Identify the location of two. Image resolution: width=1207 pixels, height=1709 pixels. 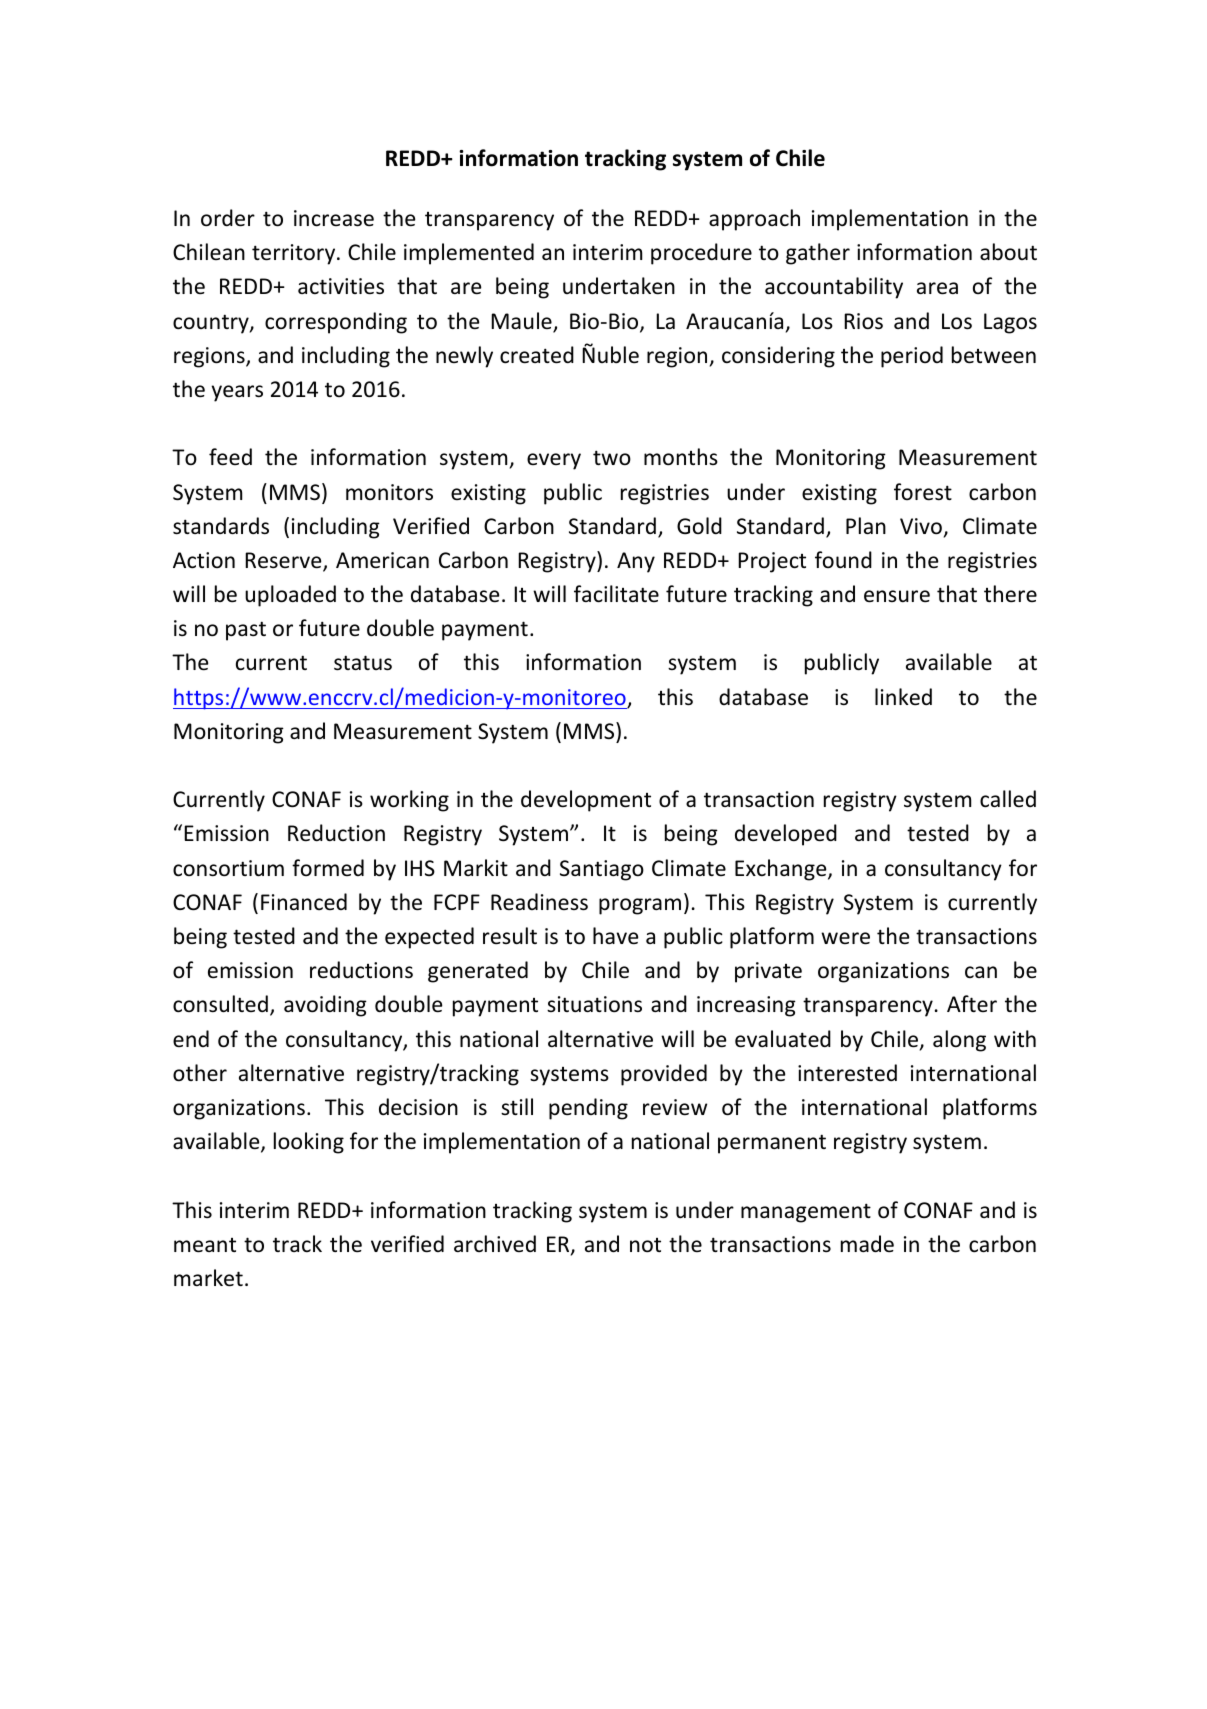
(612, 458).
